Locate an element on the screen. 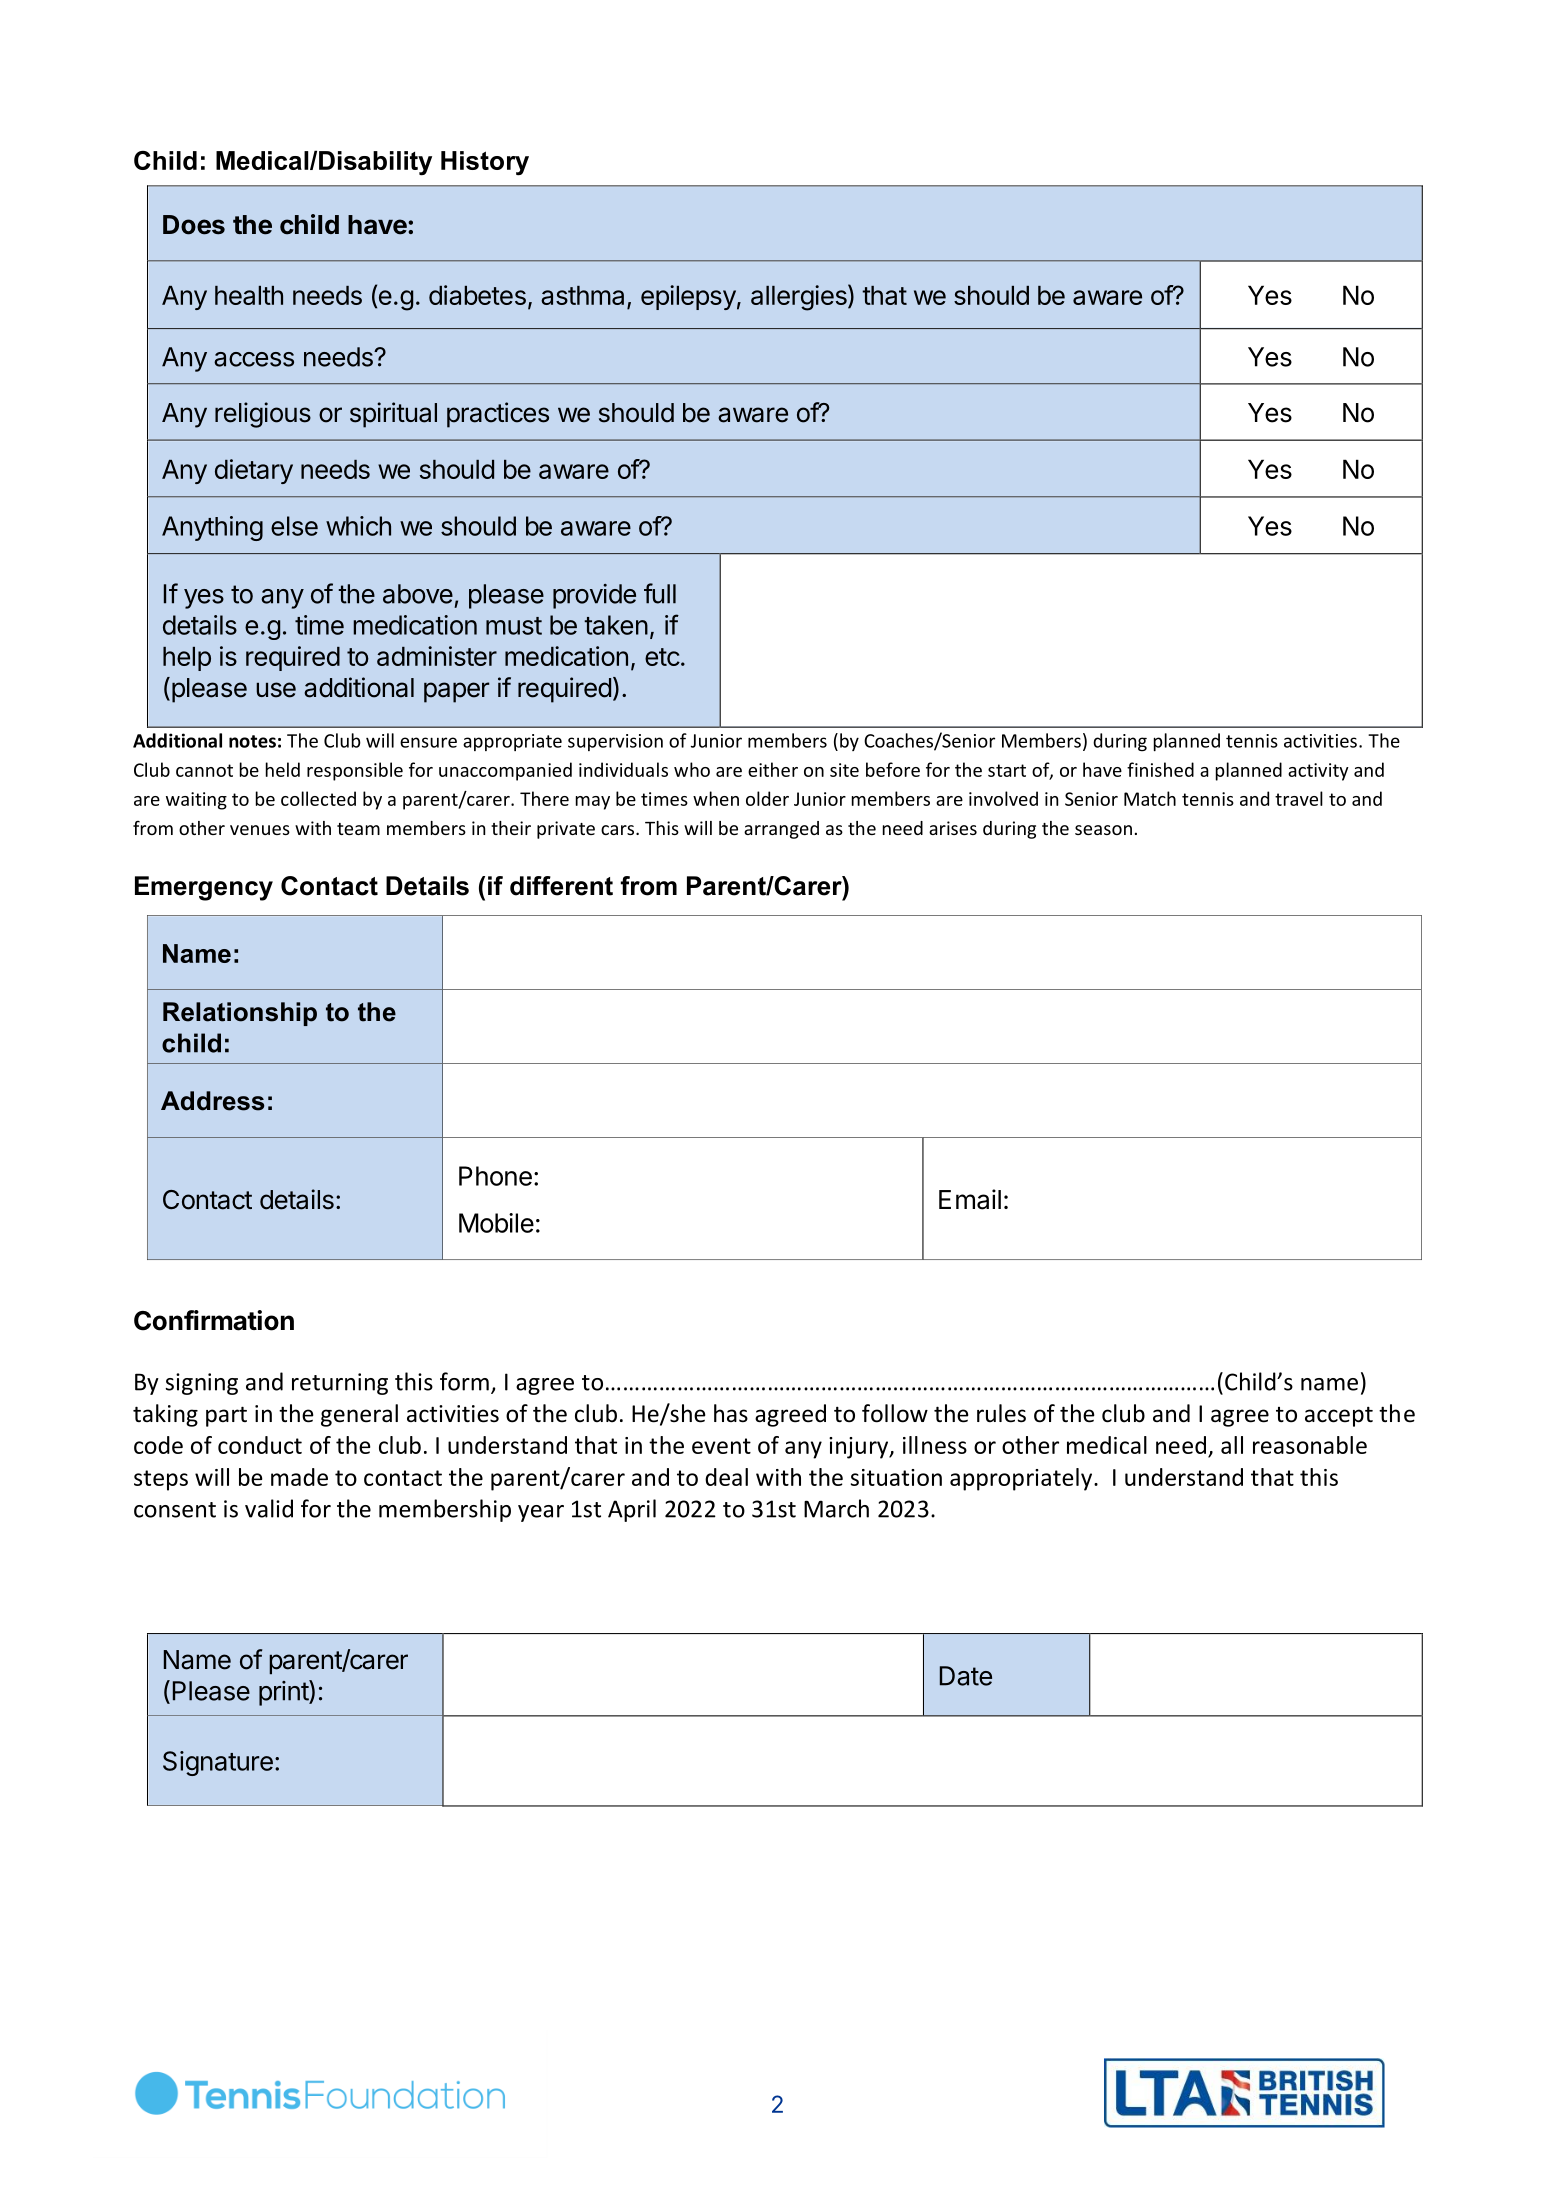  asthma is located at coordinates (584, 297).
